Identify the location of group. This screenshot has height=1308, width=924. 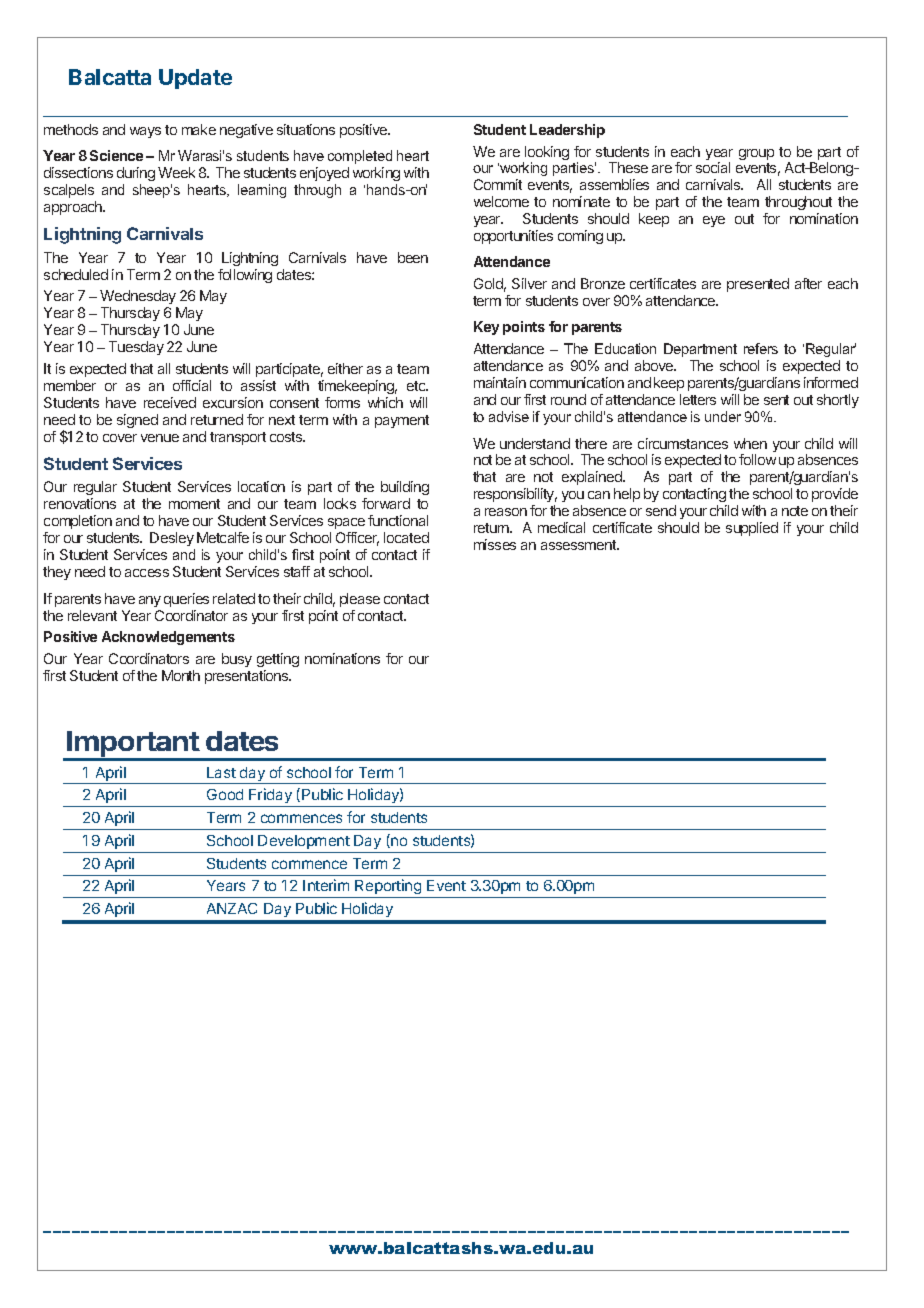
(756, 154).
